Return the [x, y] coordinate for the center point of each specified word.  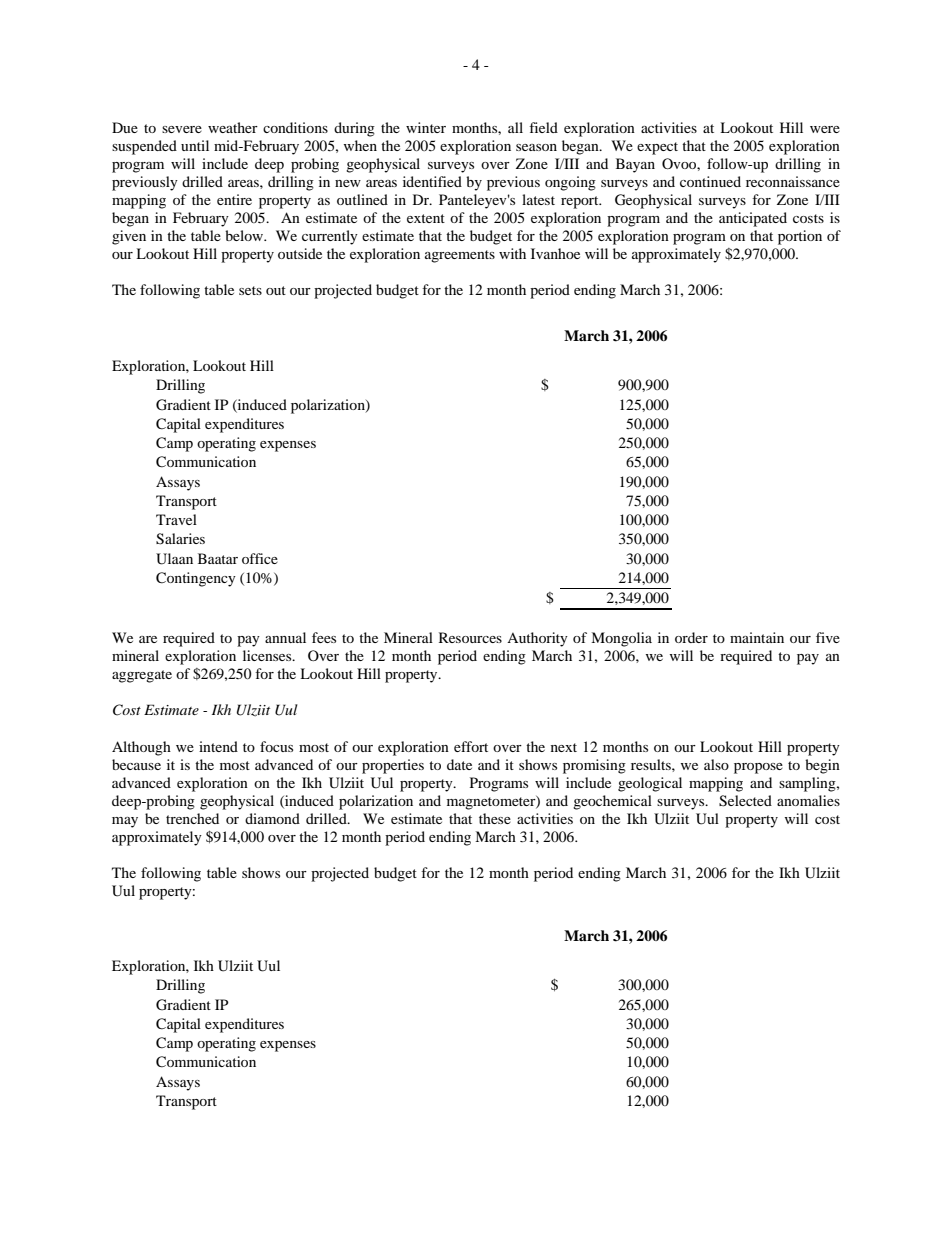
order [691, 637]
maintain [757, 637]
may [125, 822]
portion [800, 237]
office [260, 558]
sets [250, 290]
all [515, 127]
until [195, 145]
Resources [470, 637]
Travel [176, 519]
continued [710, 181]
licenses [268, 655]
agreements [460, 256]
